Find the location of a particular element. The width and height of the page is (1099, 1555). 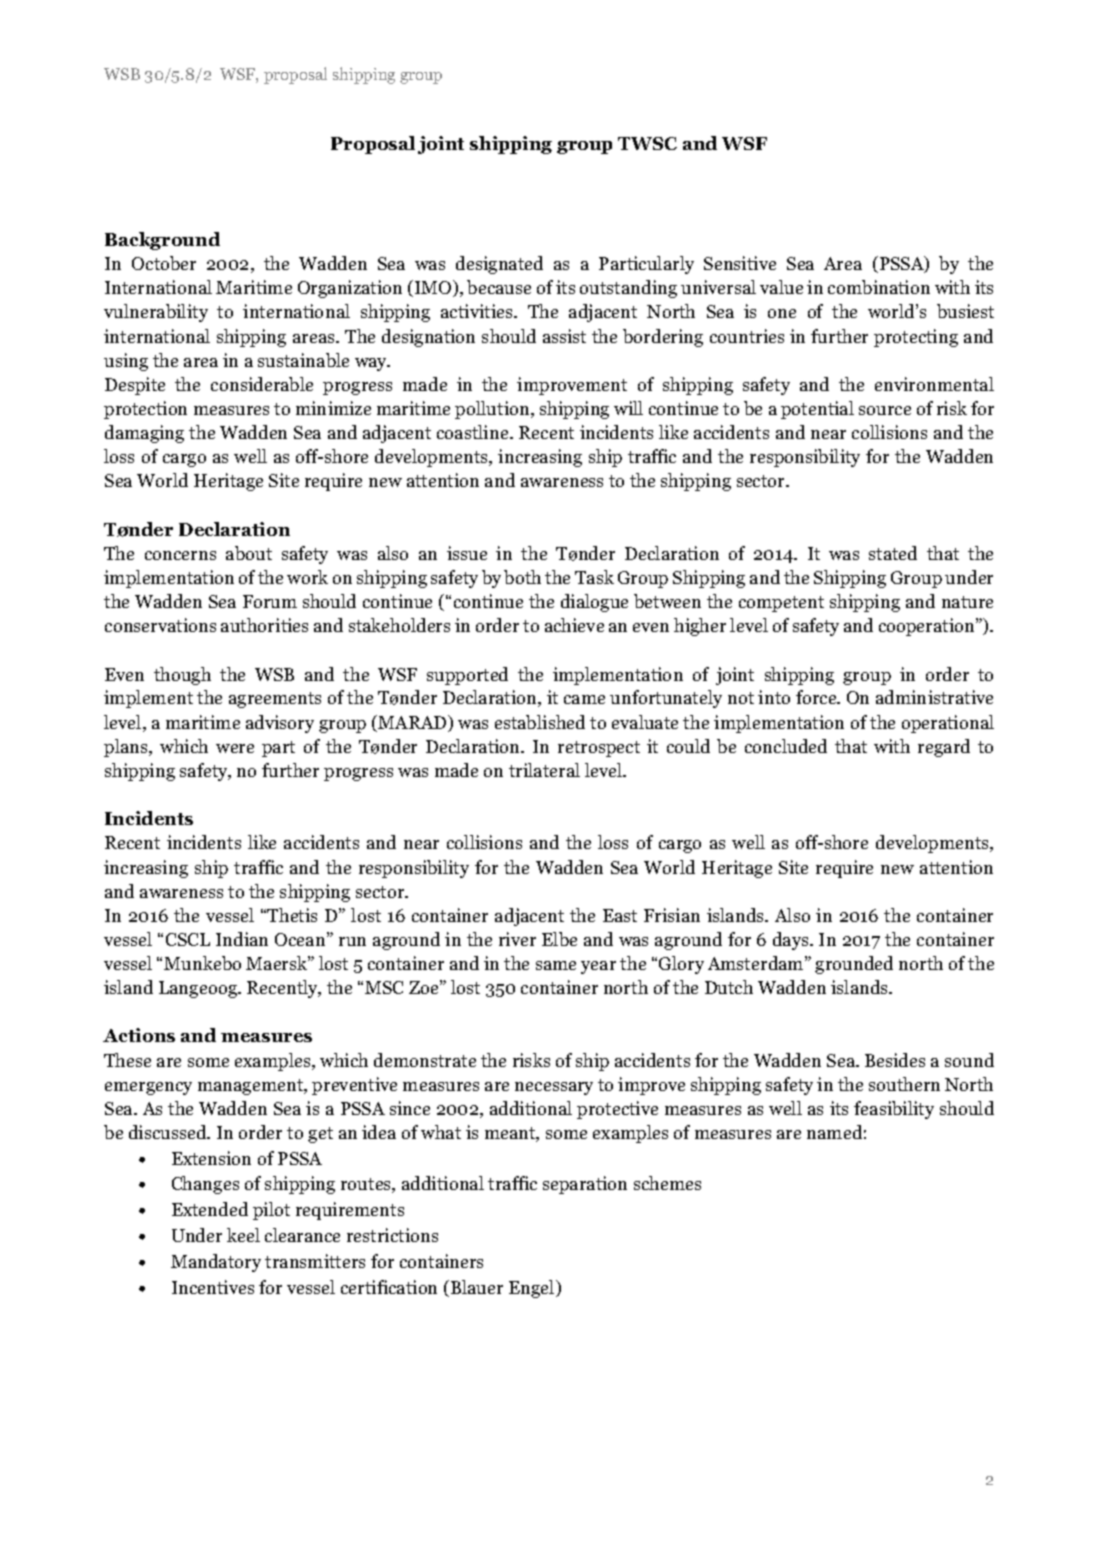

Mandatory is located at coordinates (216, 1263).
